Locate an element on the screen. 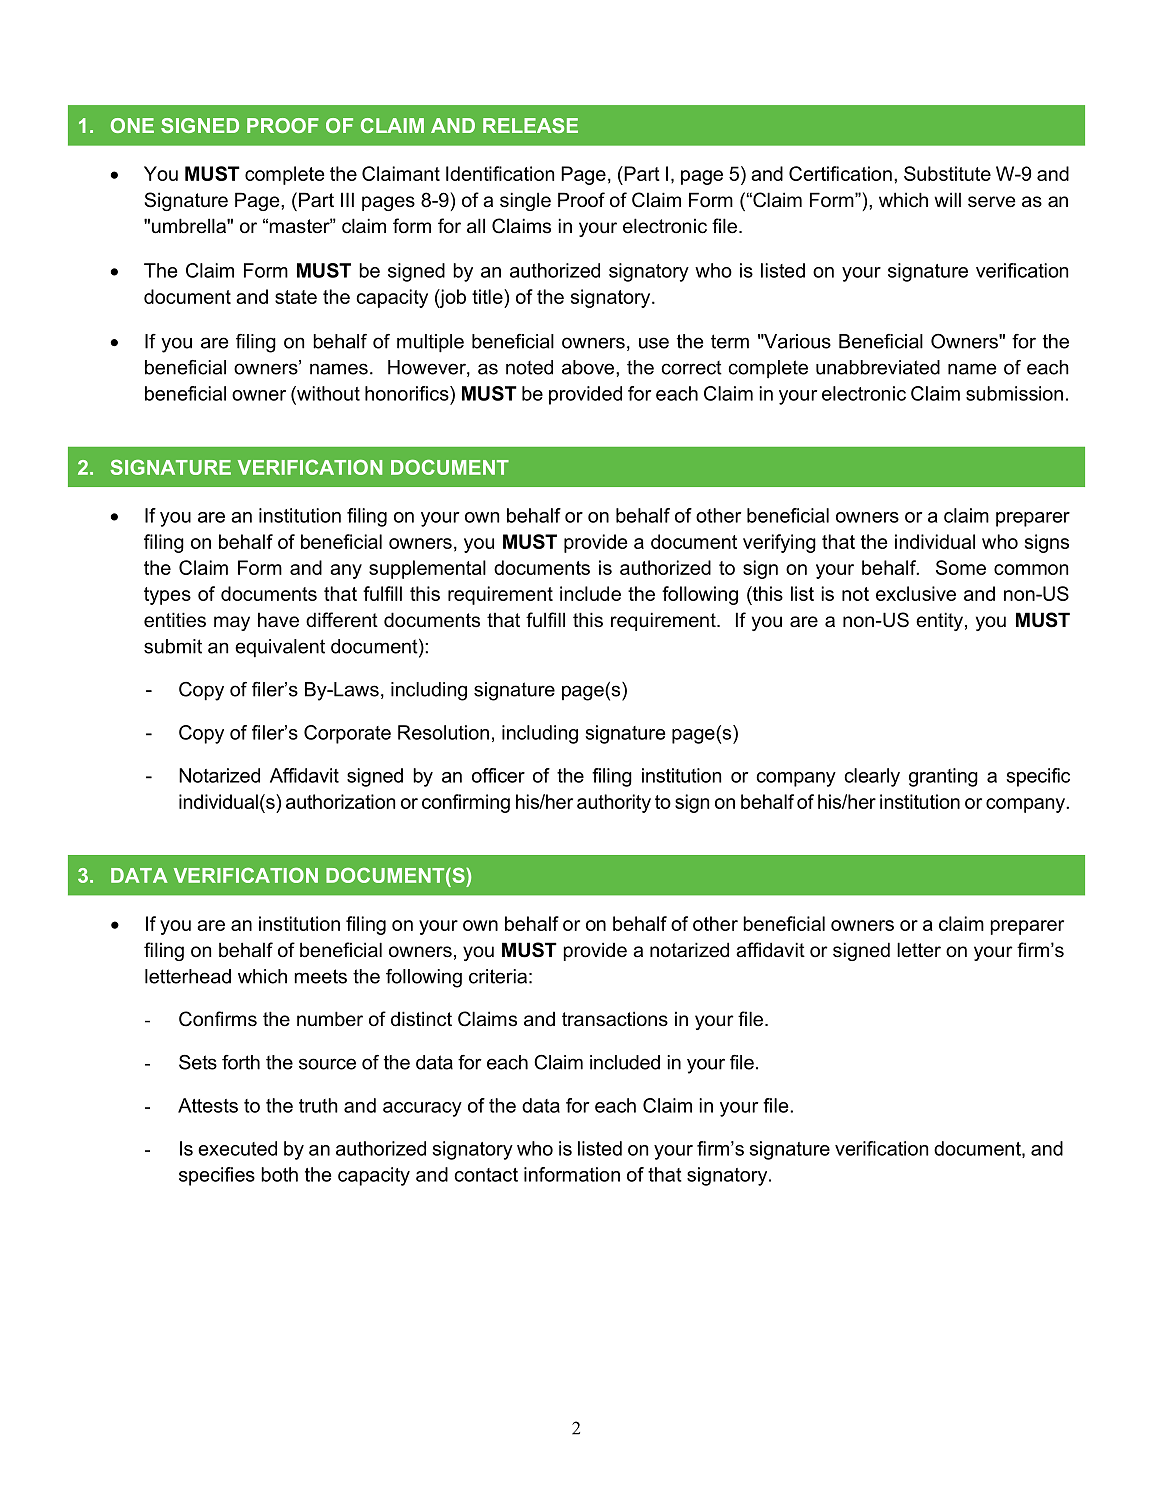 This screenshot has width=1153, height=1492. types is located at coordinates (167, 596).
